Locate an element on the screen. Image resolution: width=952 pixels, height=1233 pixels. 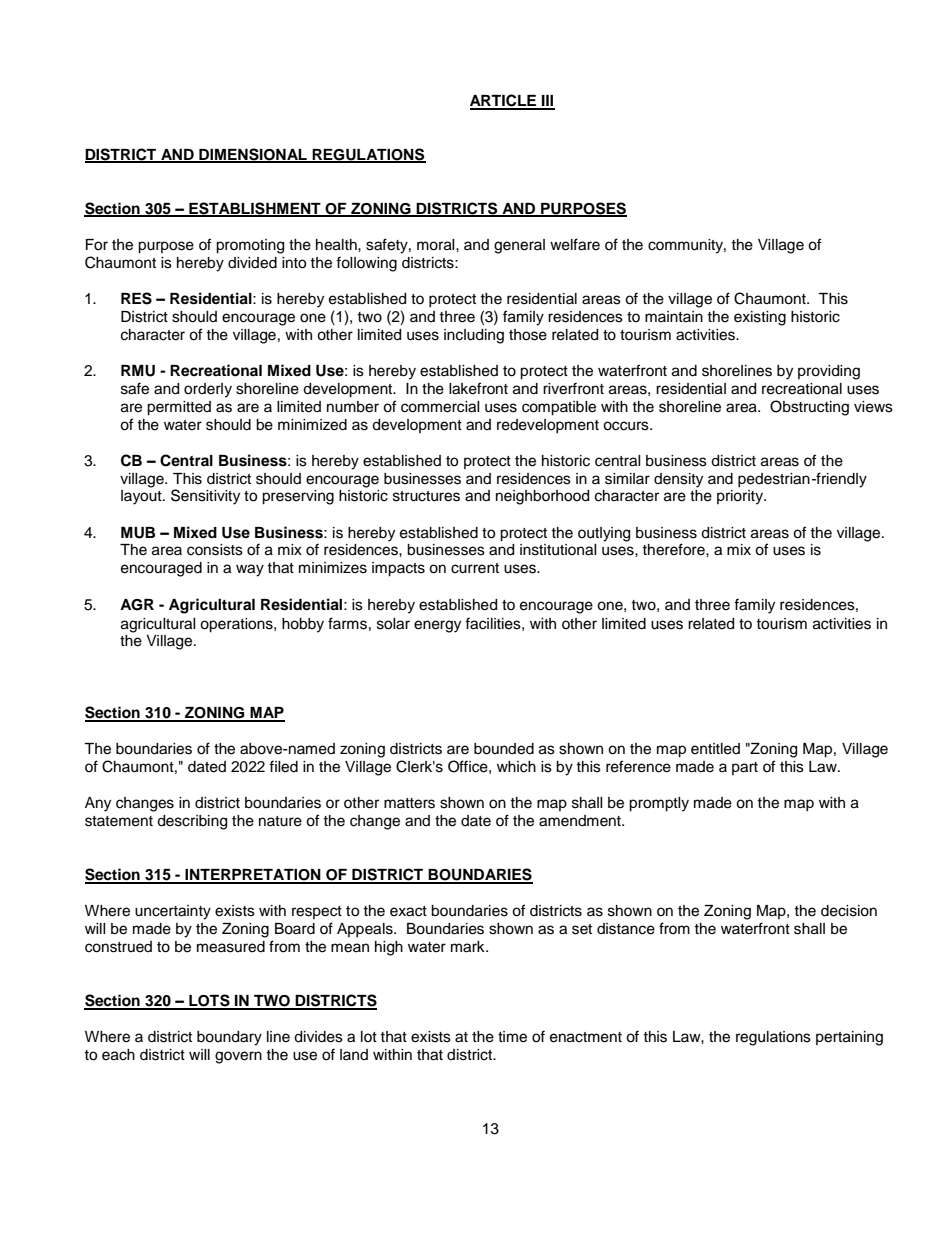
boundary is located at coordinates (229, 1038).
